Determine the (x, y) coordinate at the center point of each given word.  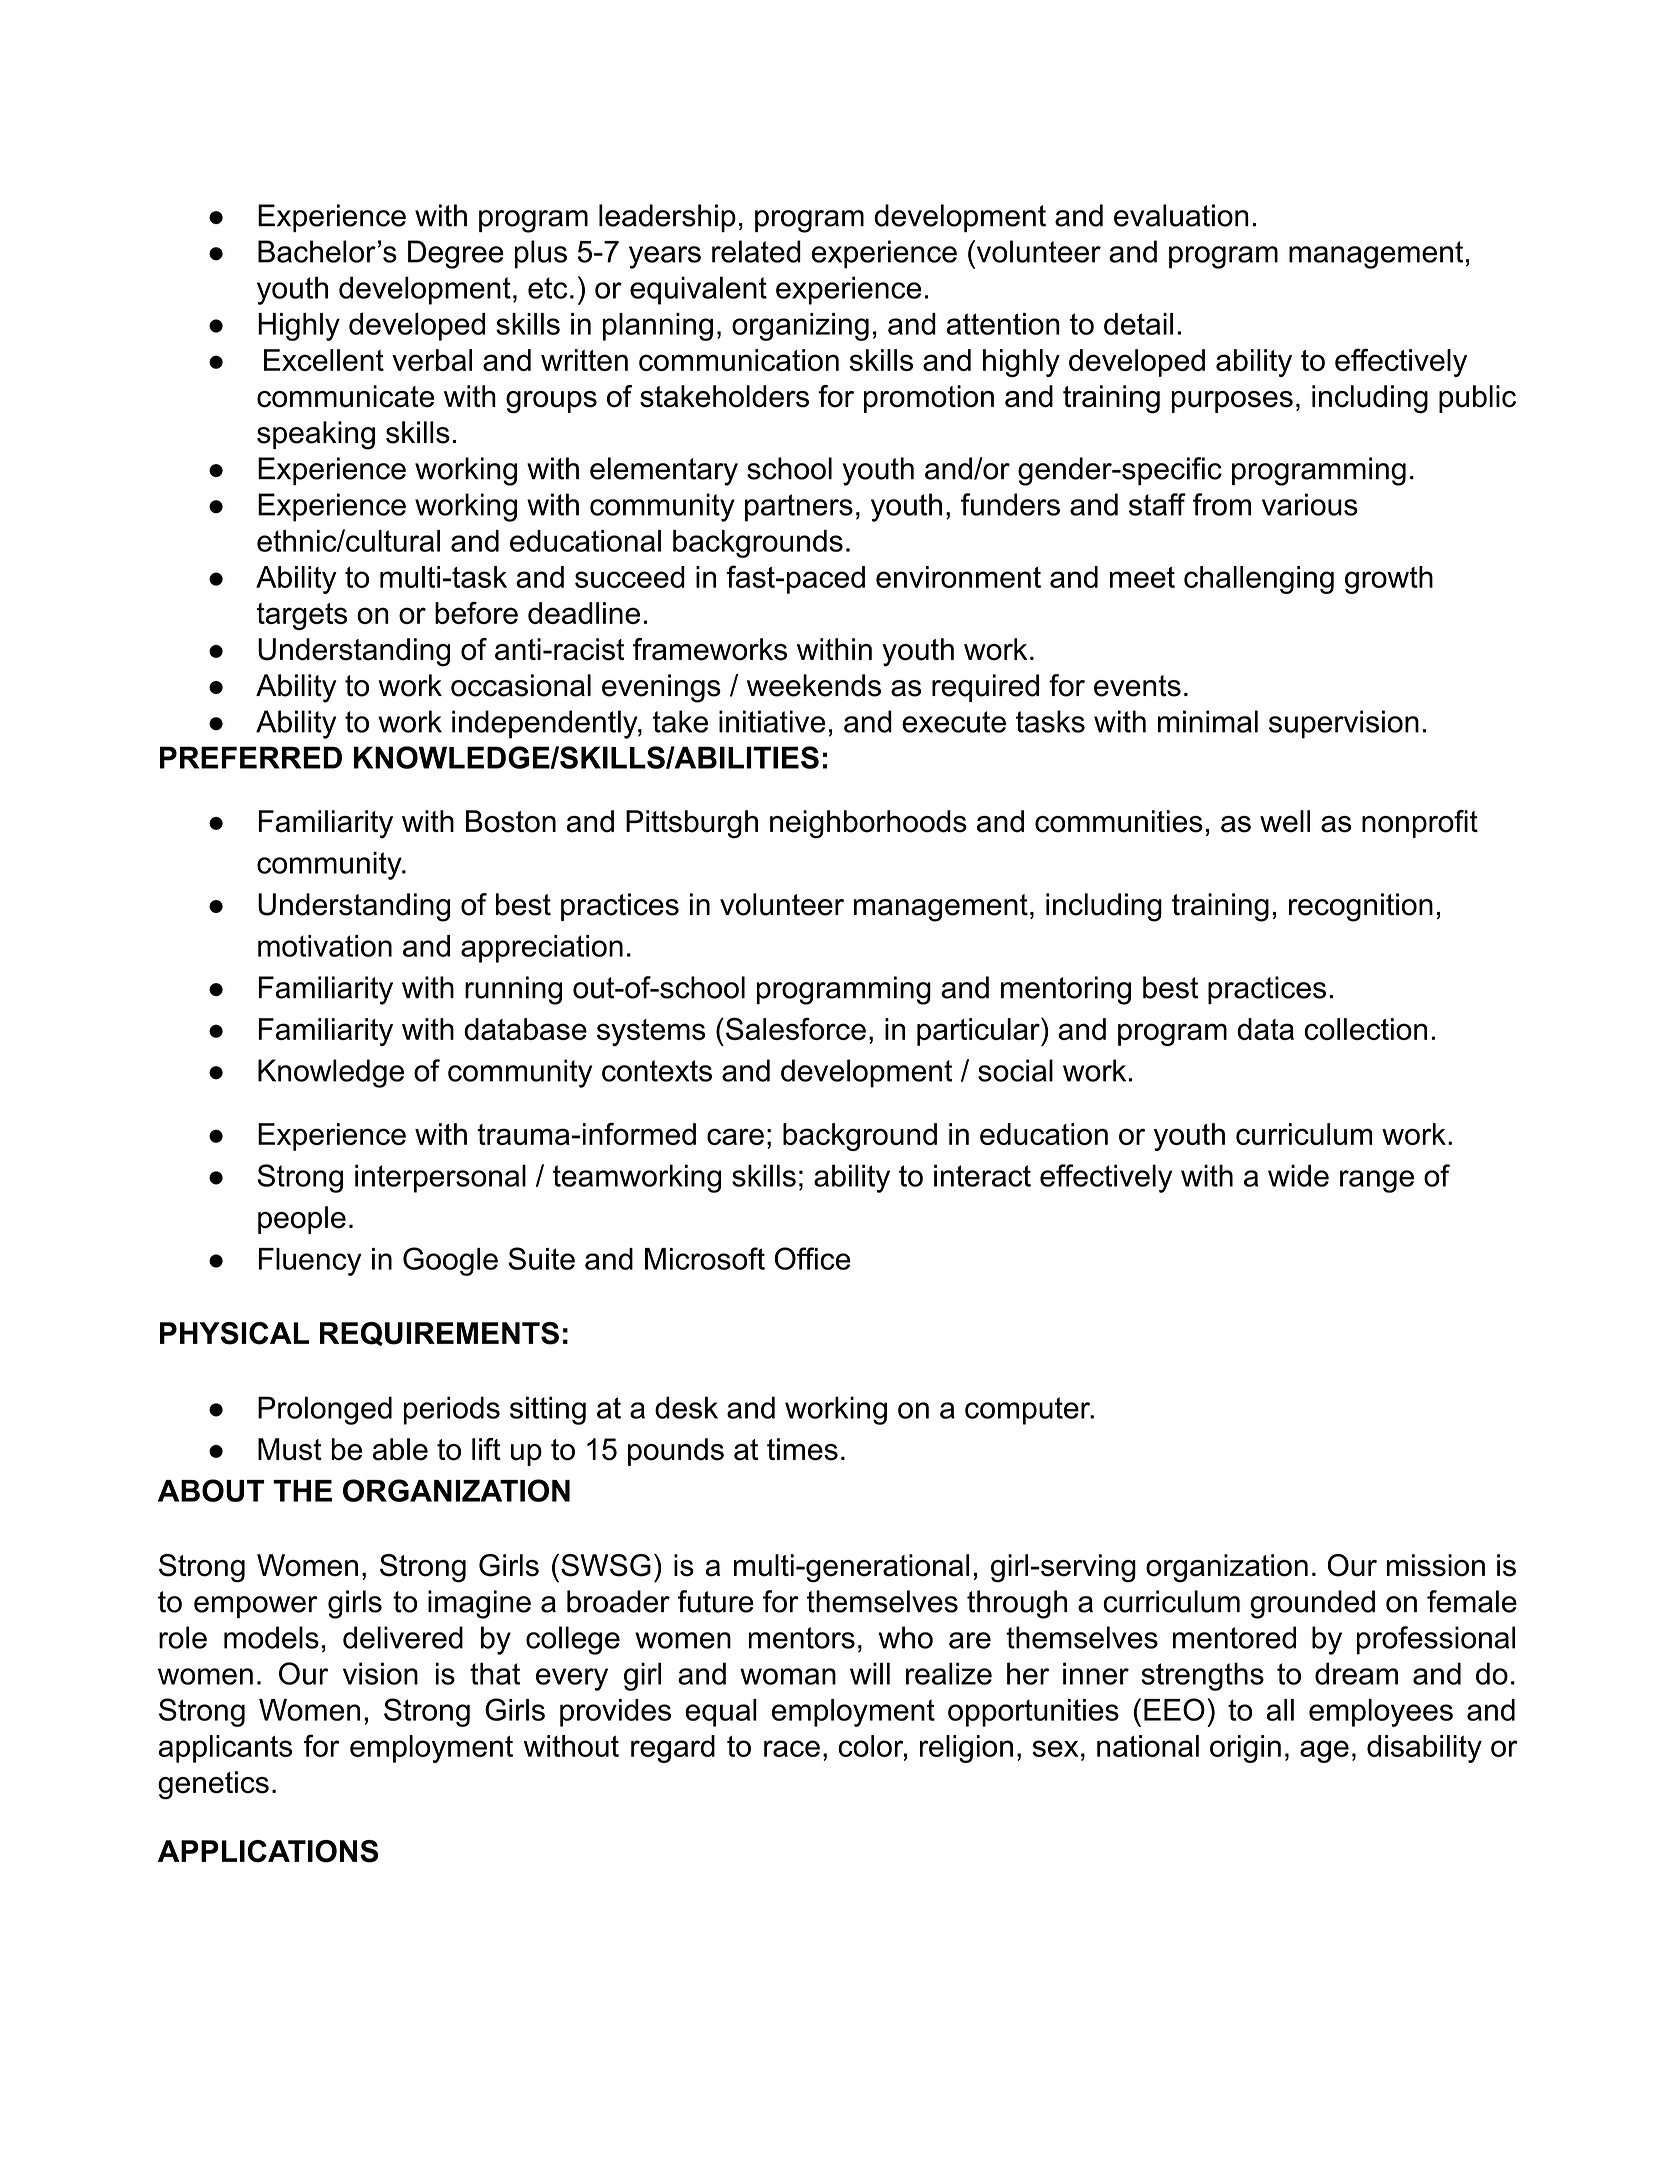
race (792, 1748)
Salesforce (796, 1028)
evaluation (1181, 215)
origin (1245, 1749)
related (756, 251)
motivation (325, 946)
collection (1365, 1029)
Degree (456, 254)
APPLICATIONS (268, 1851)
